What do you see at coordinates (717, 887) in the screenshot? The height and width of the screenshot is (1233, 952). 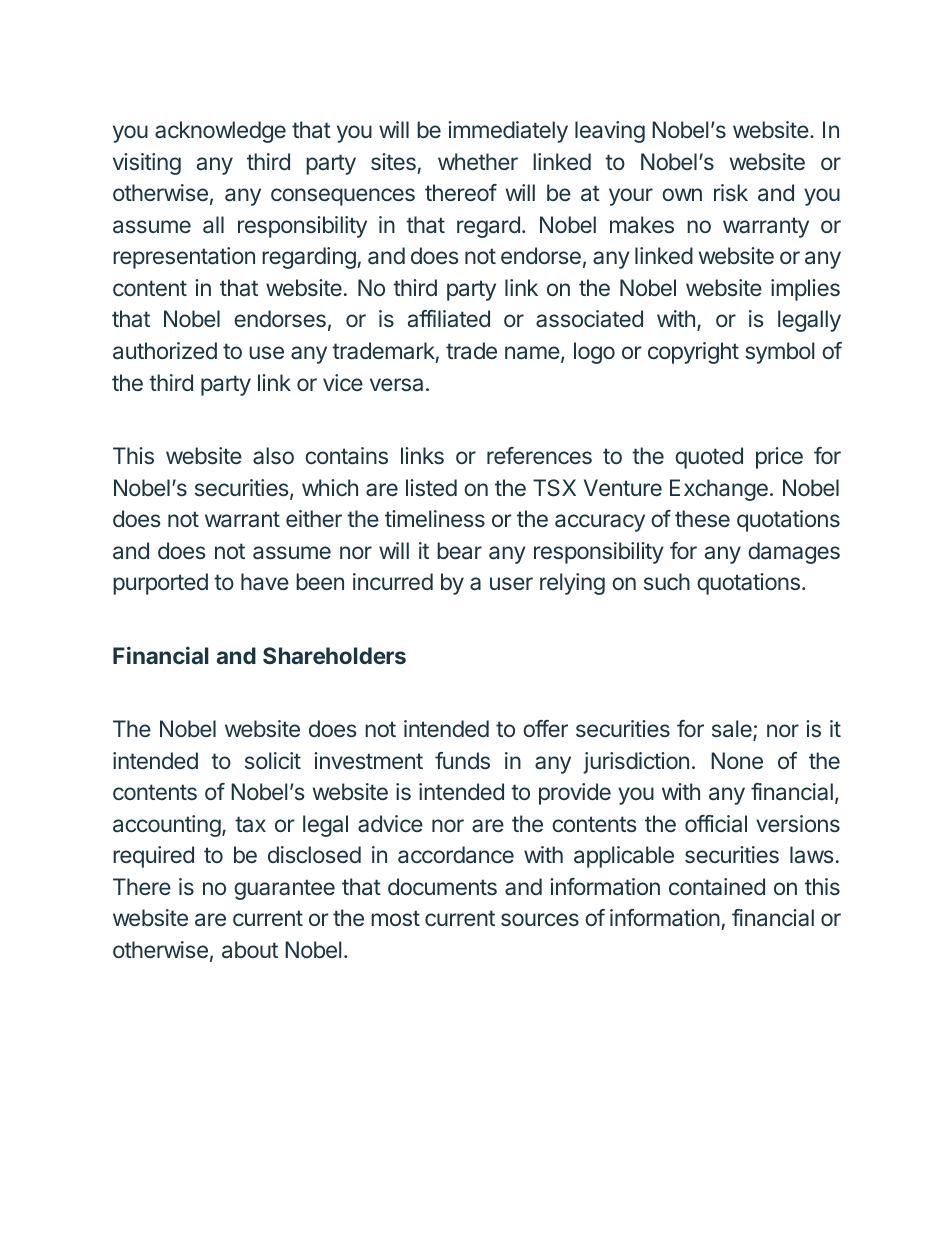 I see `contained` at bounding box center [717, 887].
